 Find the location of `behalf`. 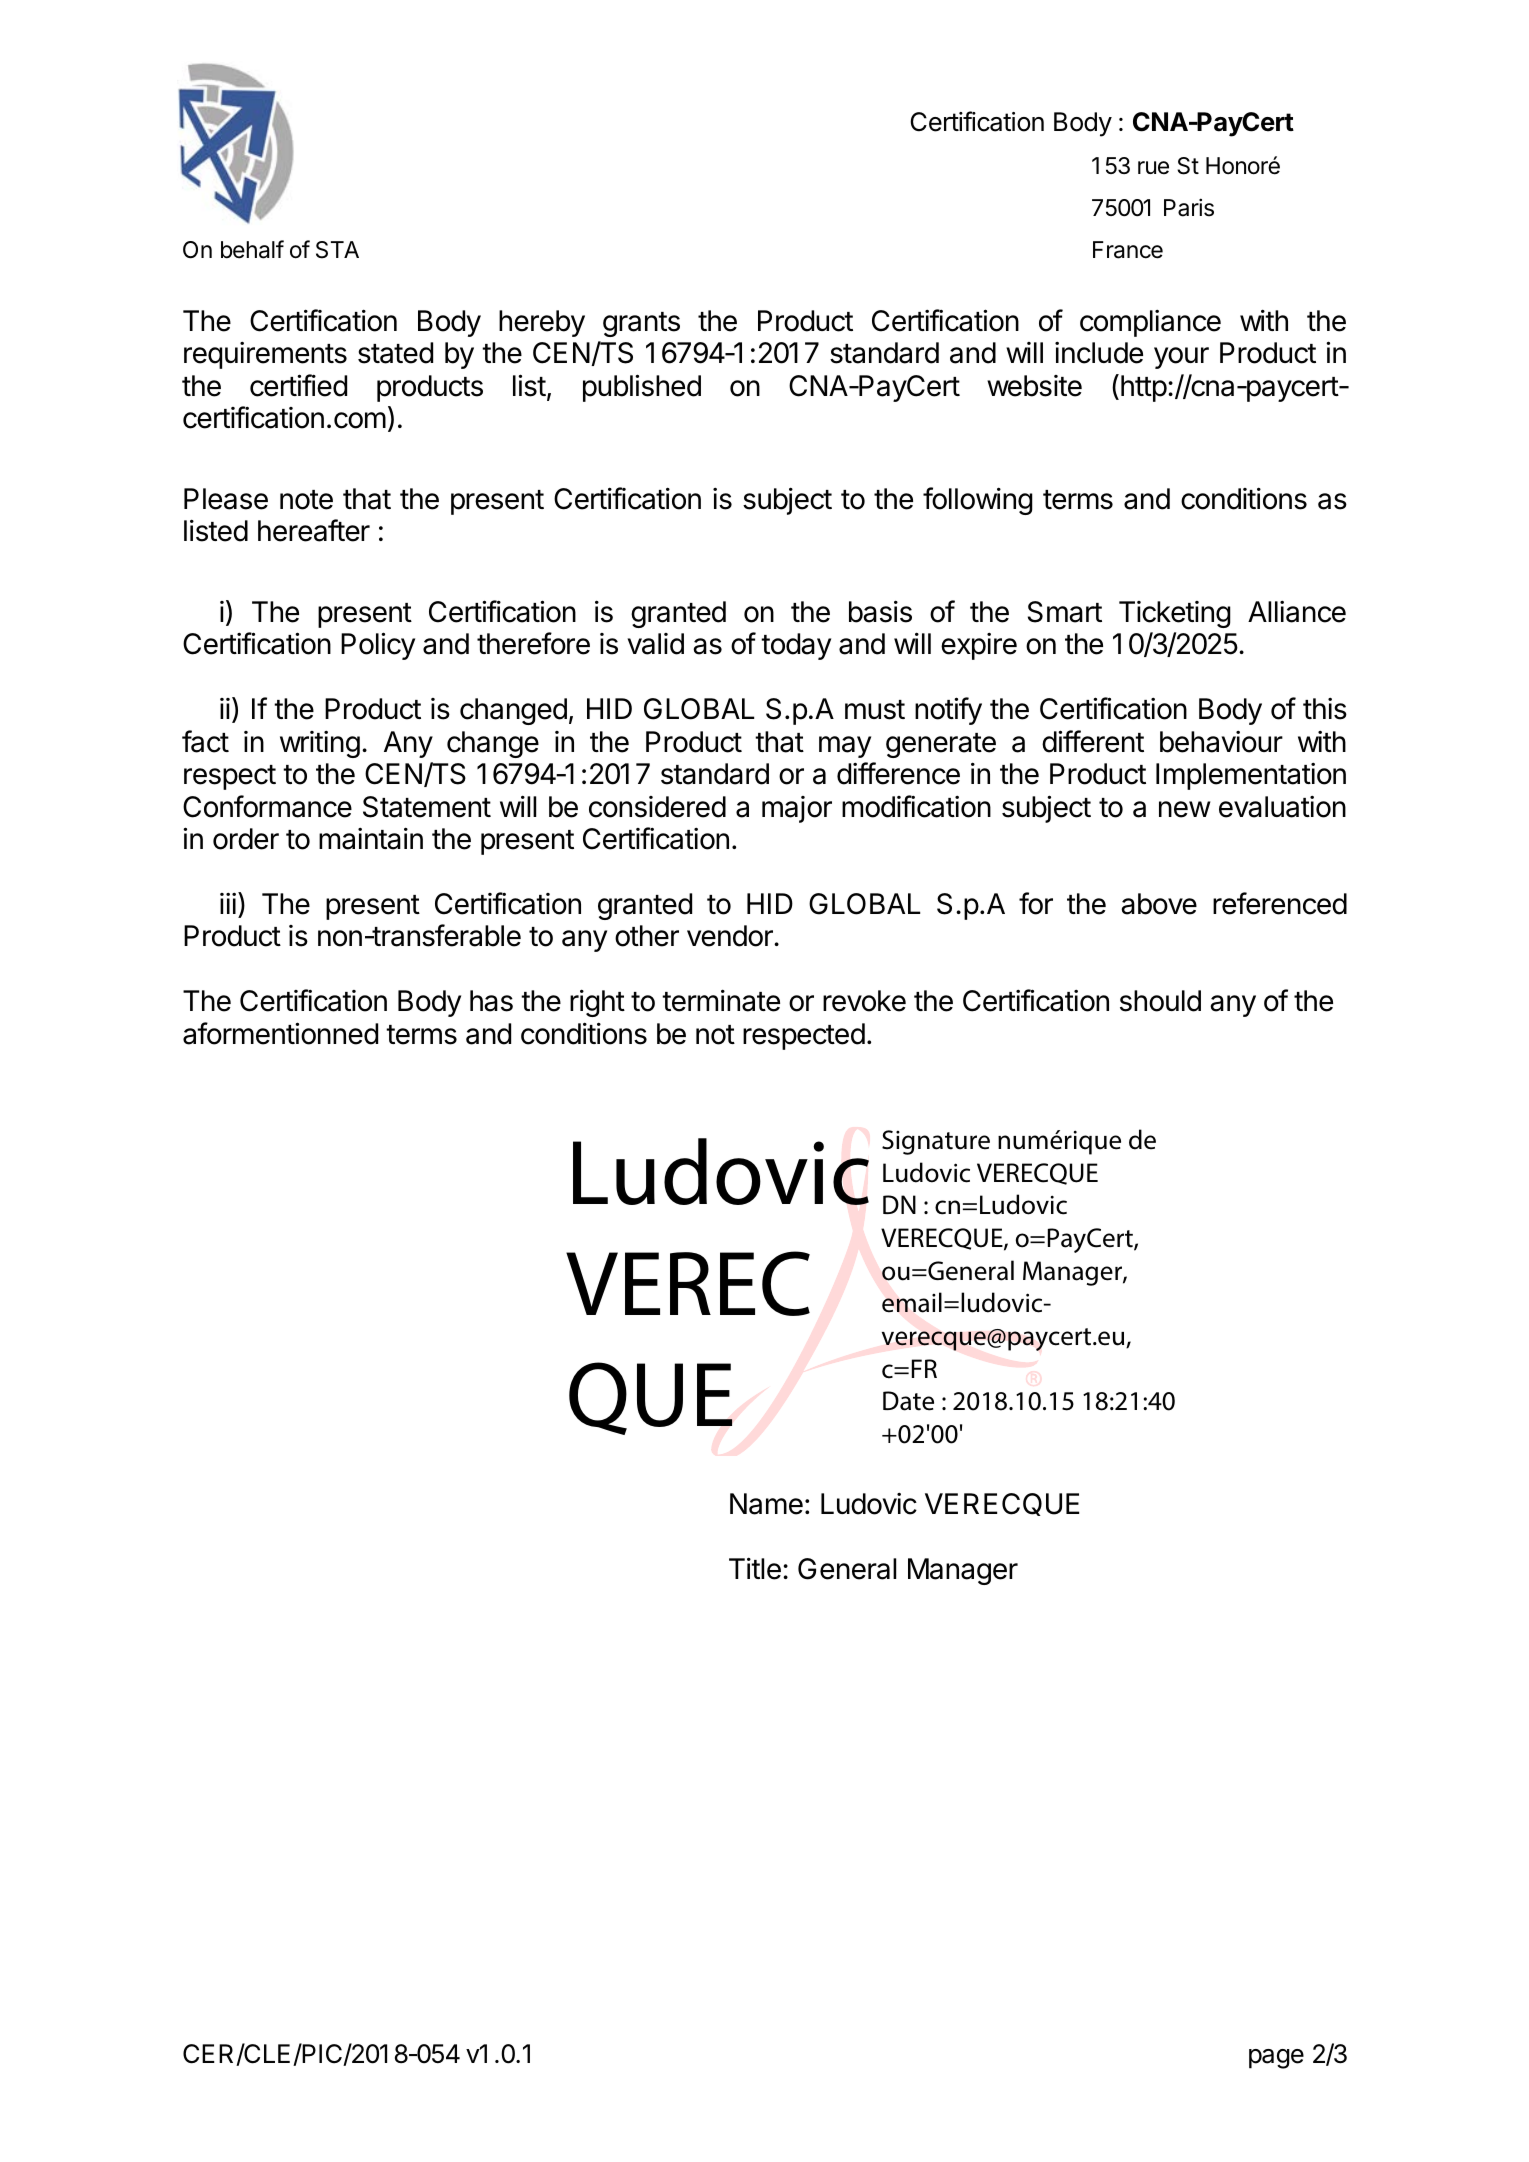

behalf is located at coordinates (252, 249).
